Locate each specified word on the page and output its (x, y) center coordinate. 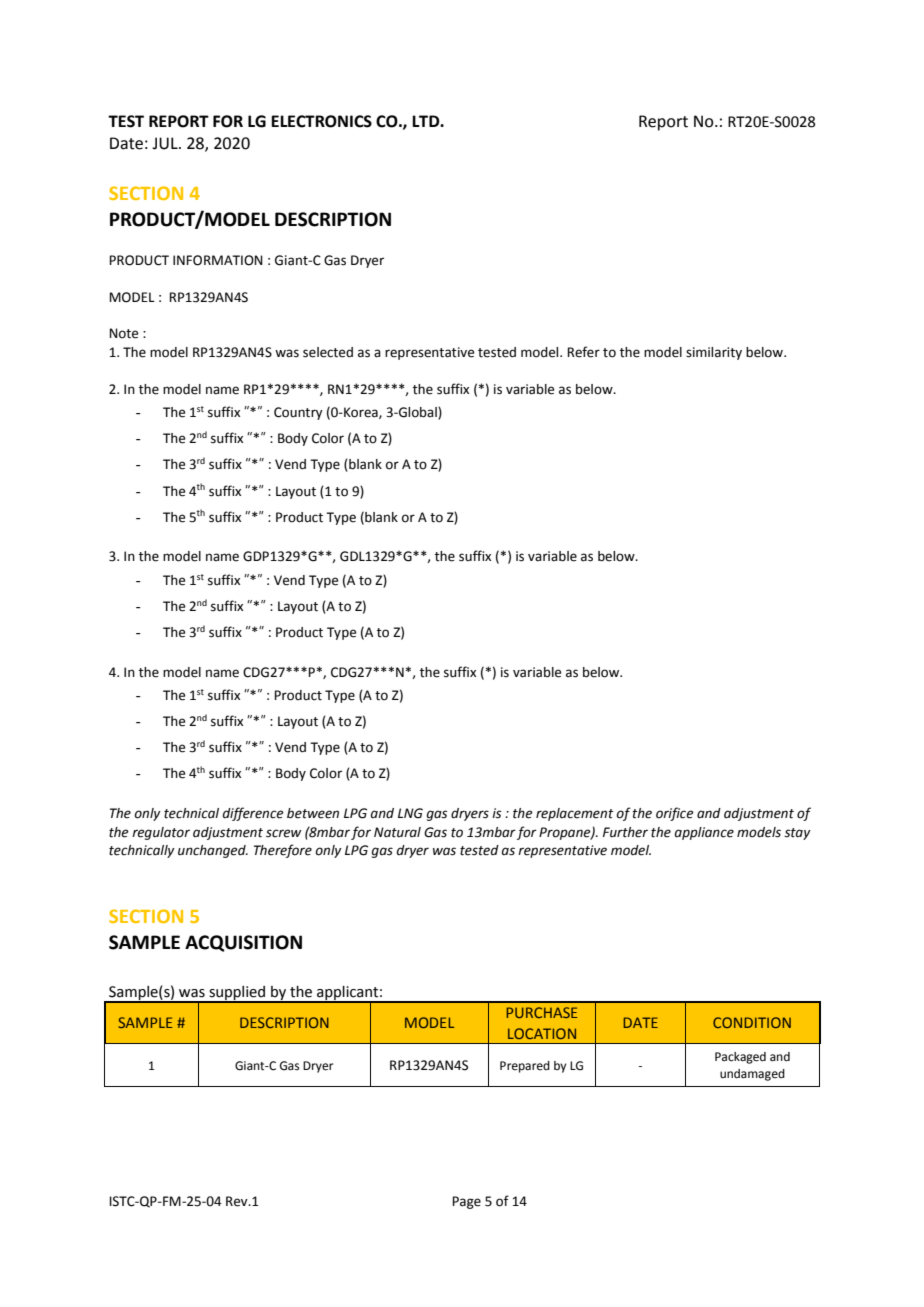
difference (253, 814)
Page (466, 1202)
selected (328, 352)
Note (123, 333)
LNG (410, 813)
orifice (675, 814)
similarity (714, 353)
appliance (704, 833)
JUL (166, 143)
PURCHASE (541, 1012)
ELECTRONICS (321, 121)
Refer (583, 352)
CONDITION (752, 1022)
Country (298, 413)
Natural (397, 832)
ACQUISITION (243, 943)
